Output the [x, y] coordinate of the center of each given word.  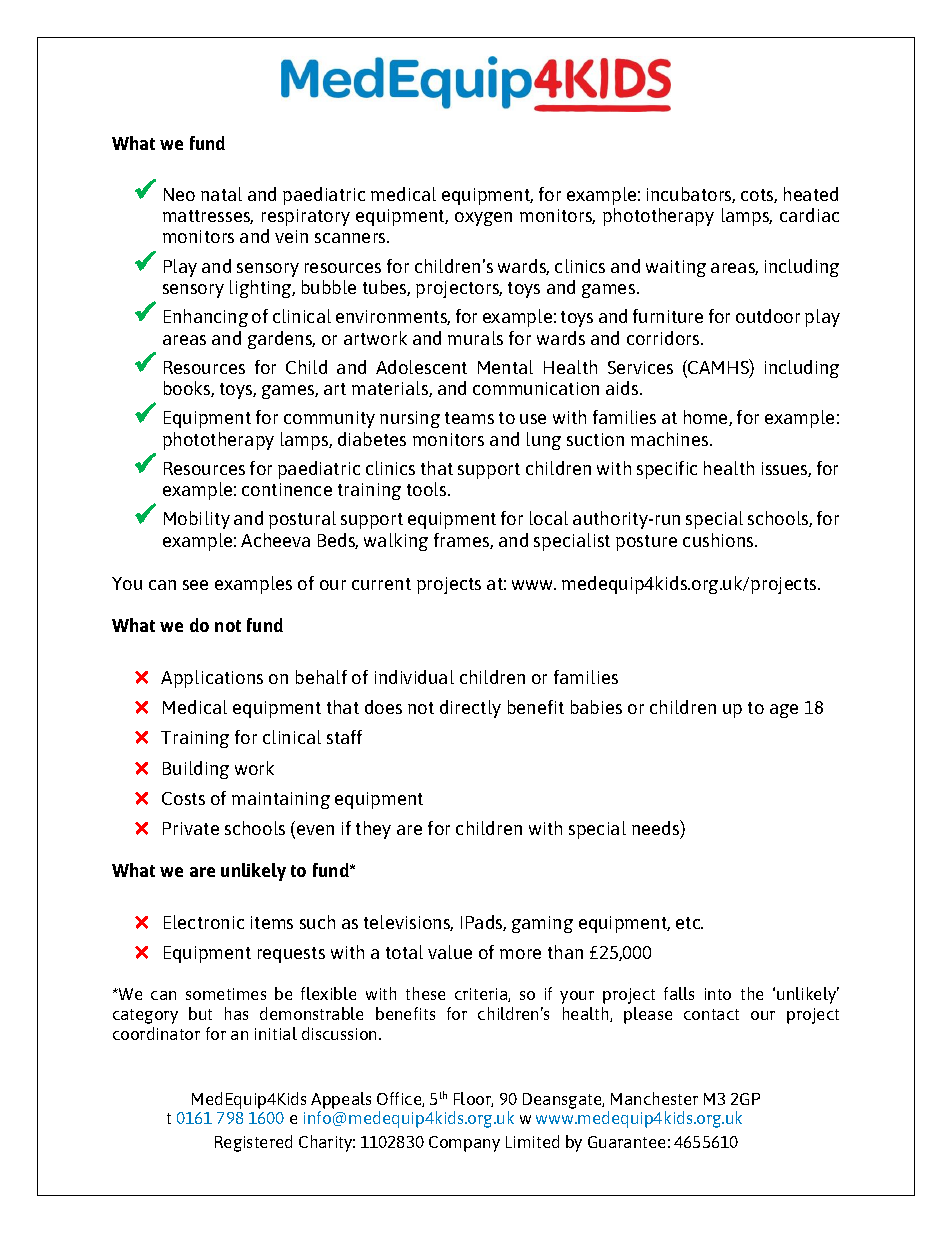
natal [221, 194]
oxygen [483, 219]
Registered [253, 1143]
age [784, 711]
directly [470, 709]
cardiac [809, 215]
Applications [212, 679]
